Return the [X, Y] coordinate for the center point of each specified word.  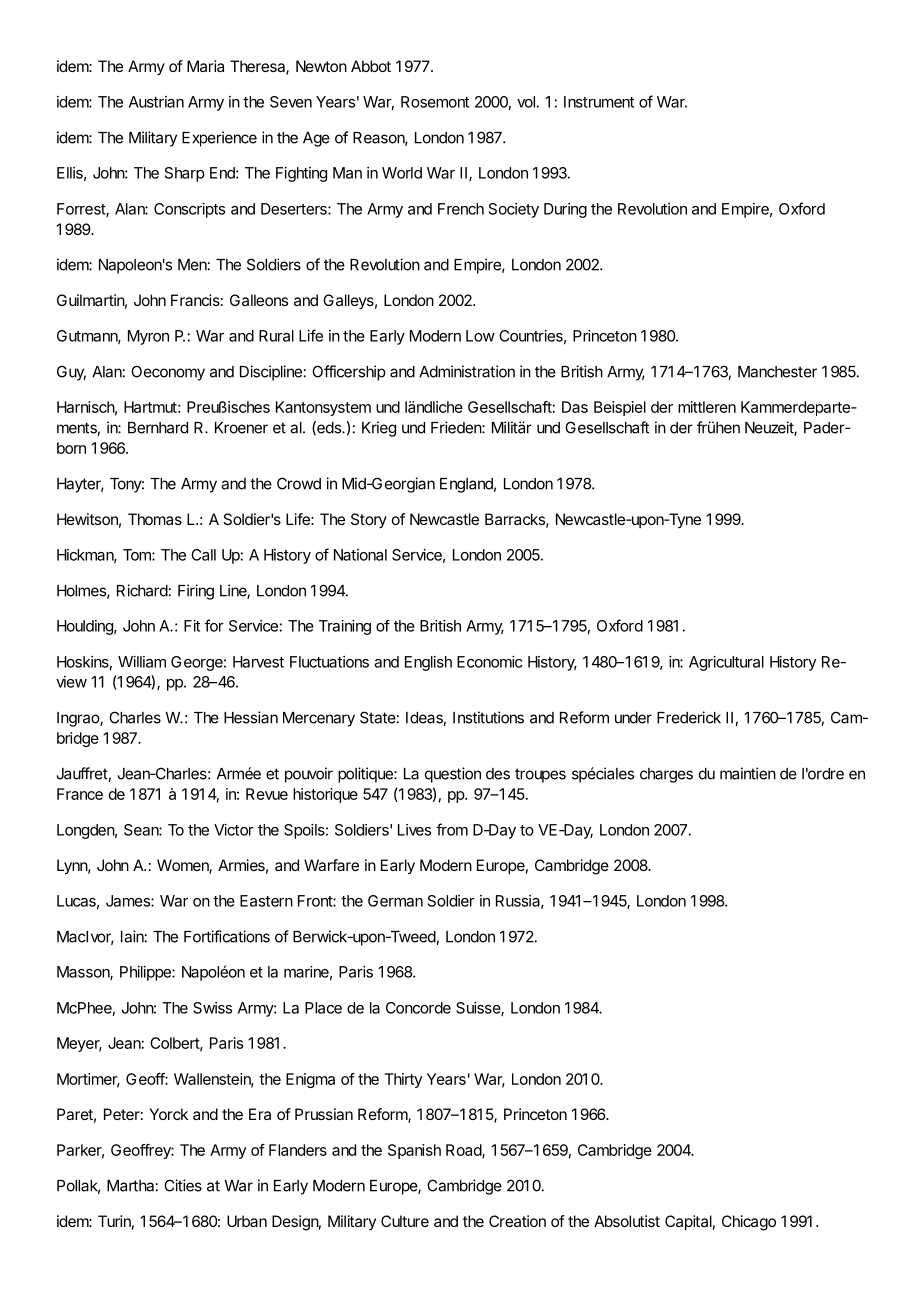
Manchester [777, 372]
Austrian [156, 102]
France [80, 794]
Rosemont [435, 102]
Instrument [599, 102]
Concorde [418, 1008]
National [360, 555]
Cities [183, 1185]
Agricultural [726, 663]
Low [480, 336]
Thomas [155, 519]
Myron [148, 337]
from [452, 829]
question [453, 775]
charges [666, 775]
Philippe [146, 973]
